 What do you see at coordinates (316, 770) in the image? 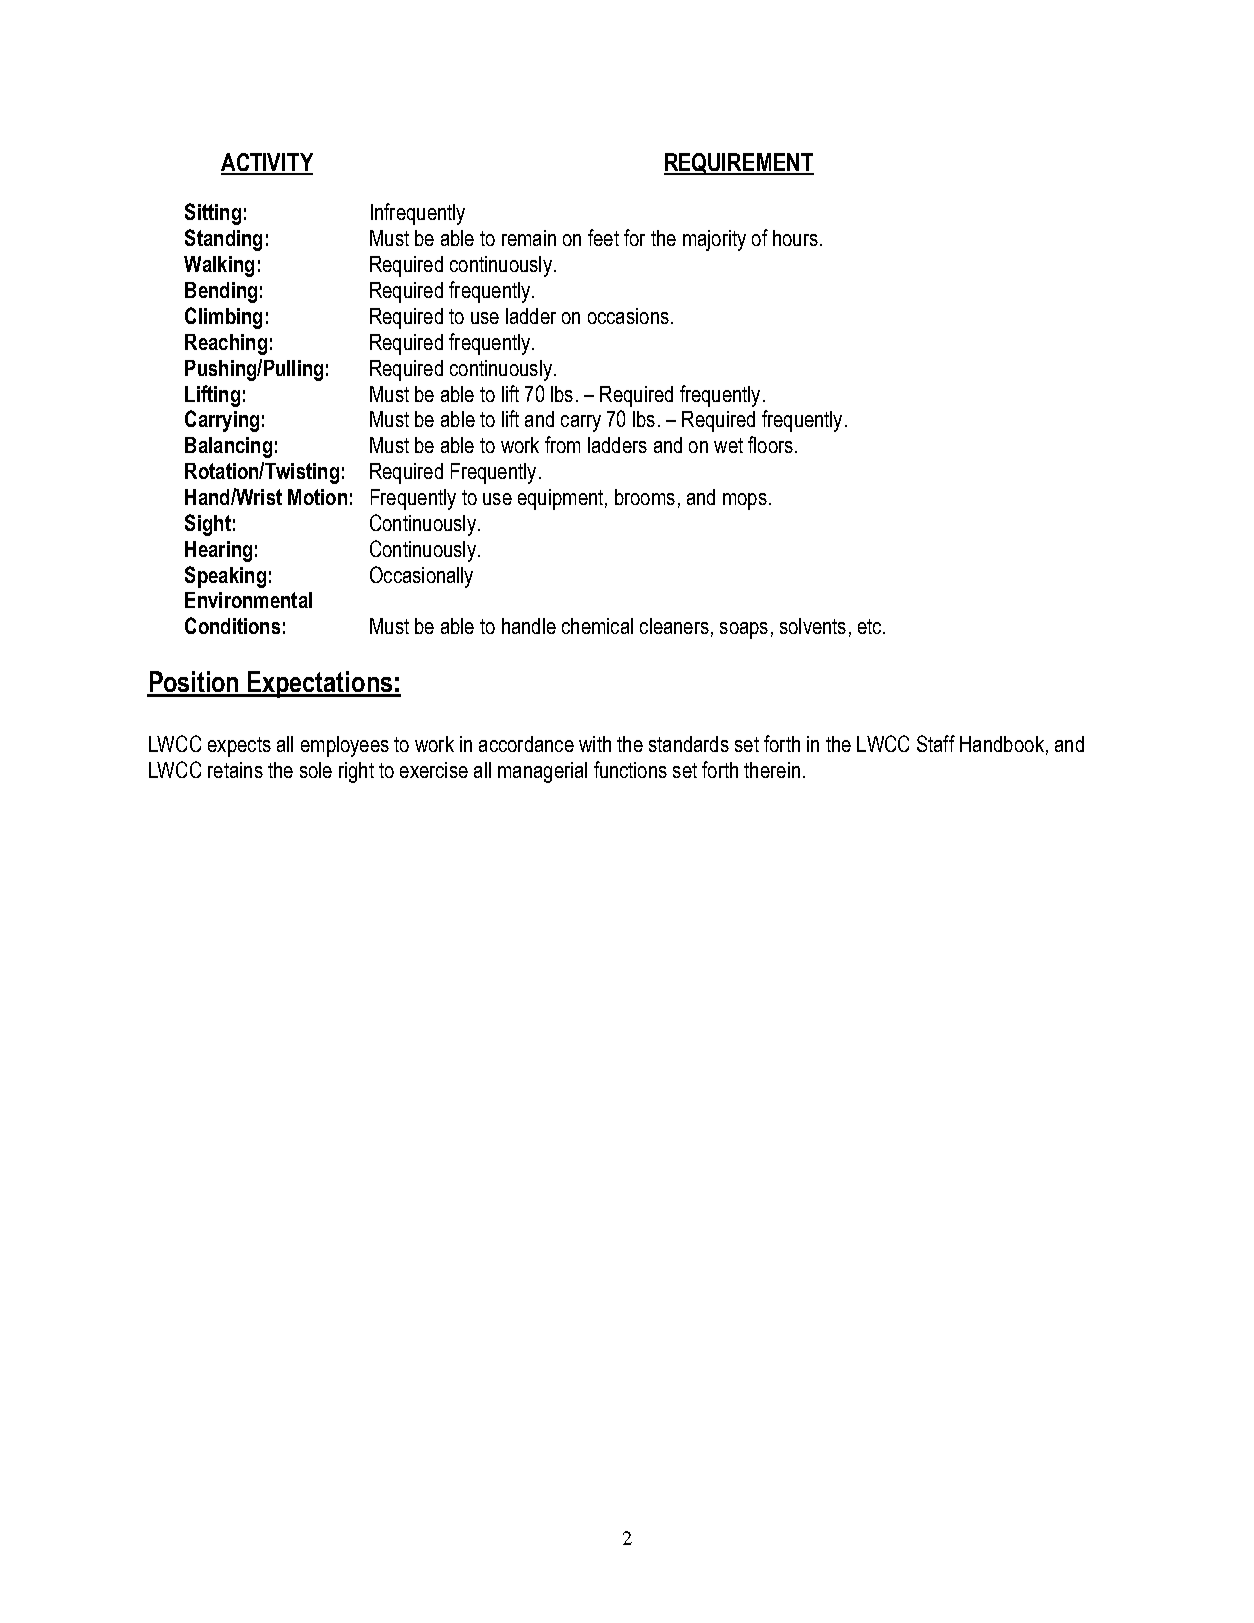
I see `sole` at bounding box center [316, 770].
